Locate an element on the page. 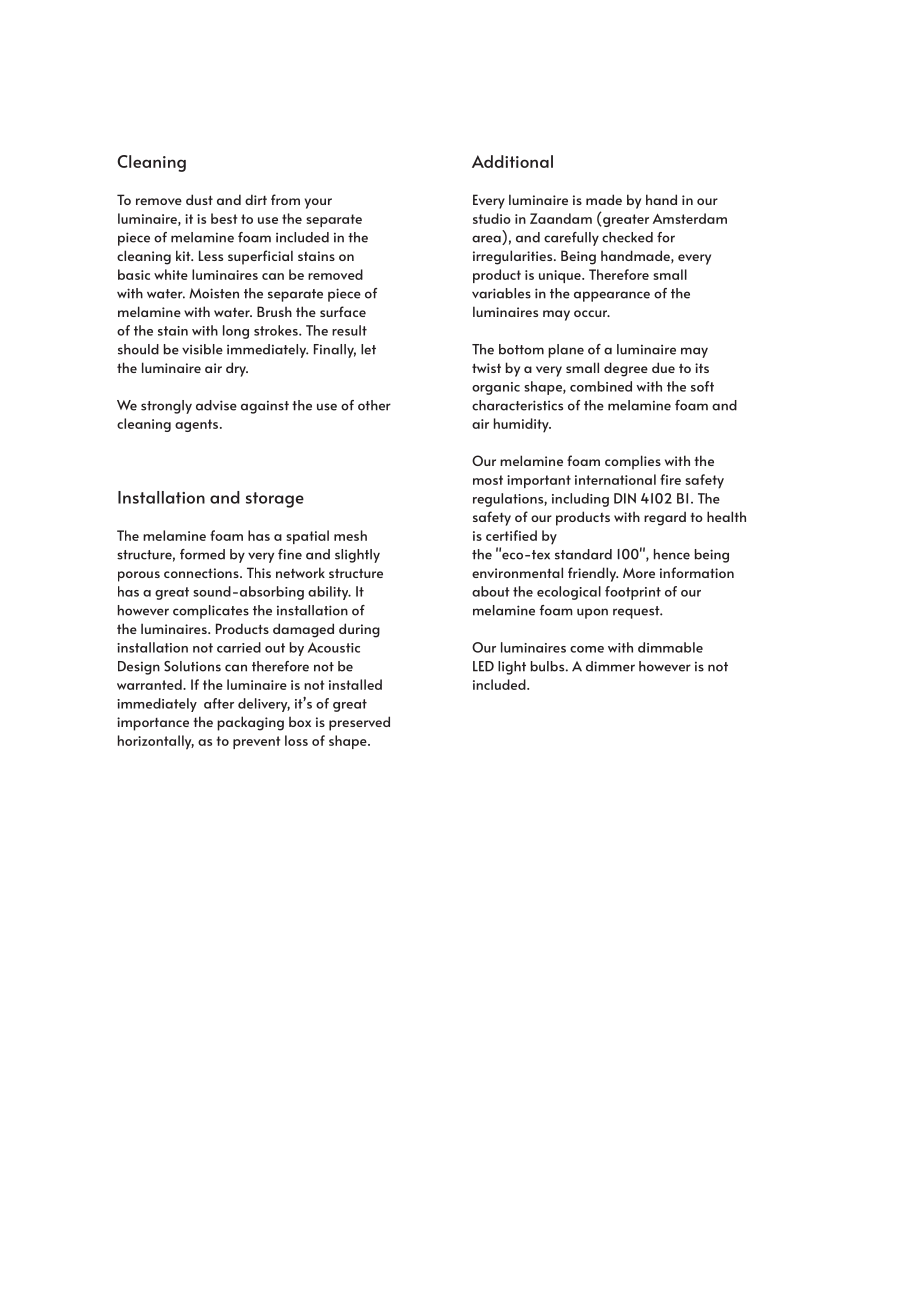 Image resolution: width=924 pixels, height=1308 pixels. packaging is located at coordinates (250, 723).
